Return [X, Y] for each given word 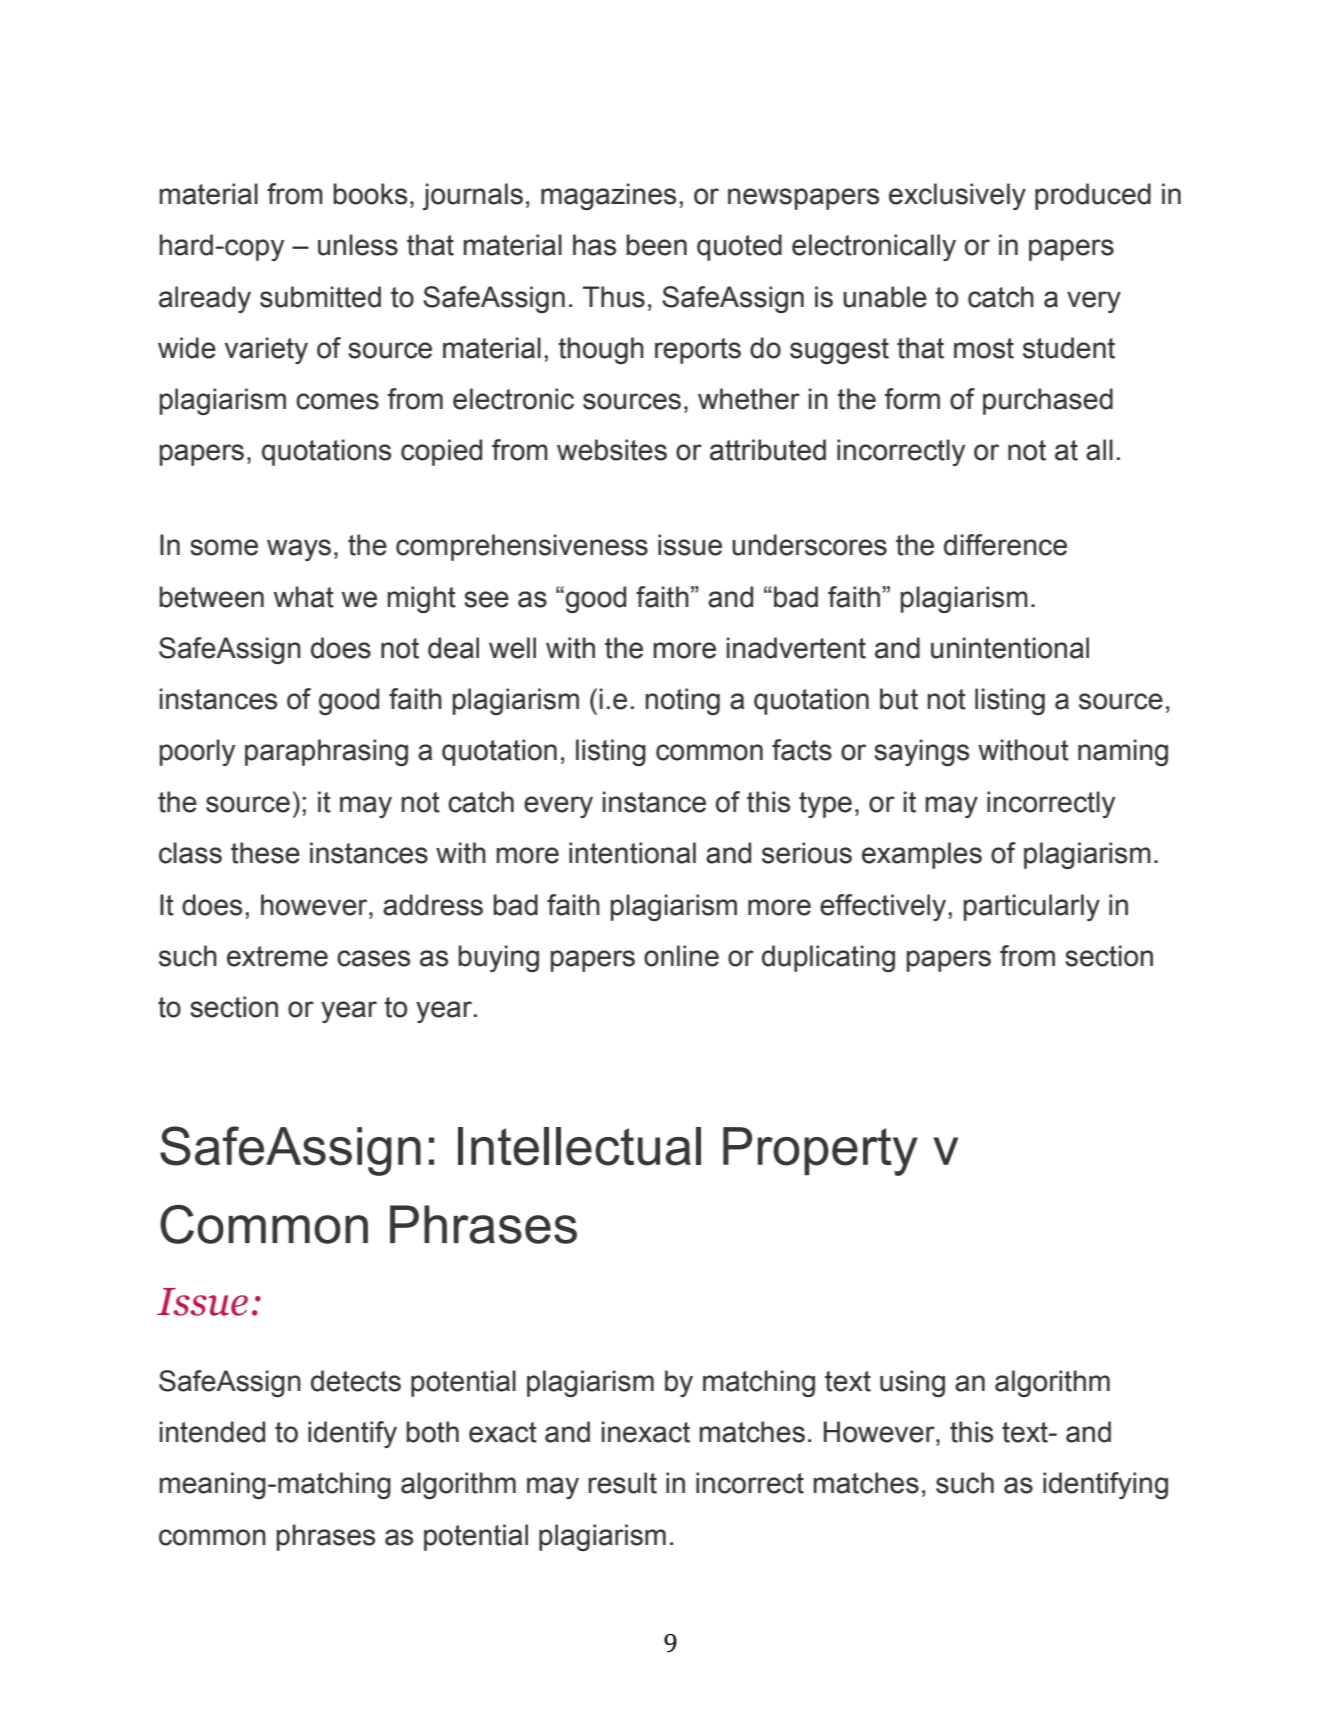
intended [212, 1432]
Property [820, 1151]
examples [922, 855]
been [656, 245]
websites [612, 450]
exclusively [957, 196]
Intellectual [579, 1146]
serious [807, 853]
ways [299, 550]
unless [358, 245]
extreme [277, 956]
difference [1005, 545]
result [622, 1483]
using [912, 1383]
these [265, 853]
